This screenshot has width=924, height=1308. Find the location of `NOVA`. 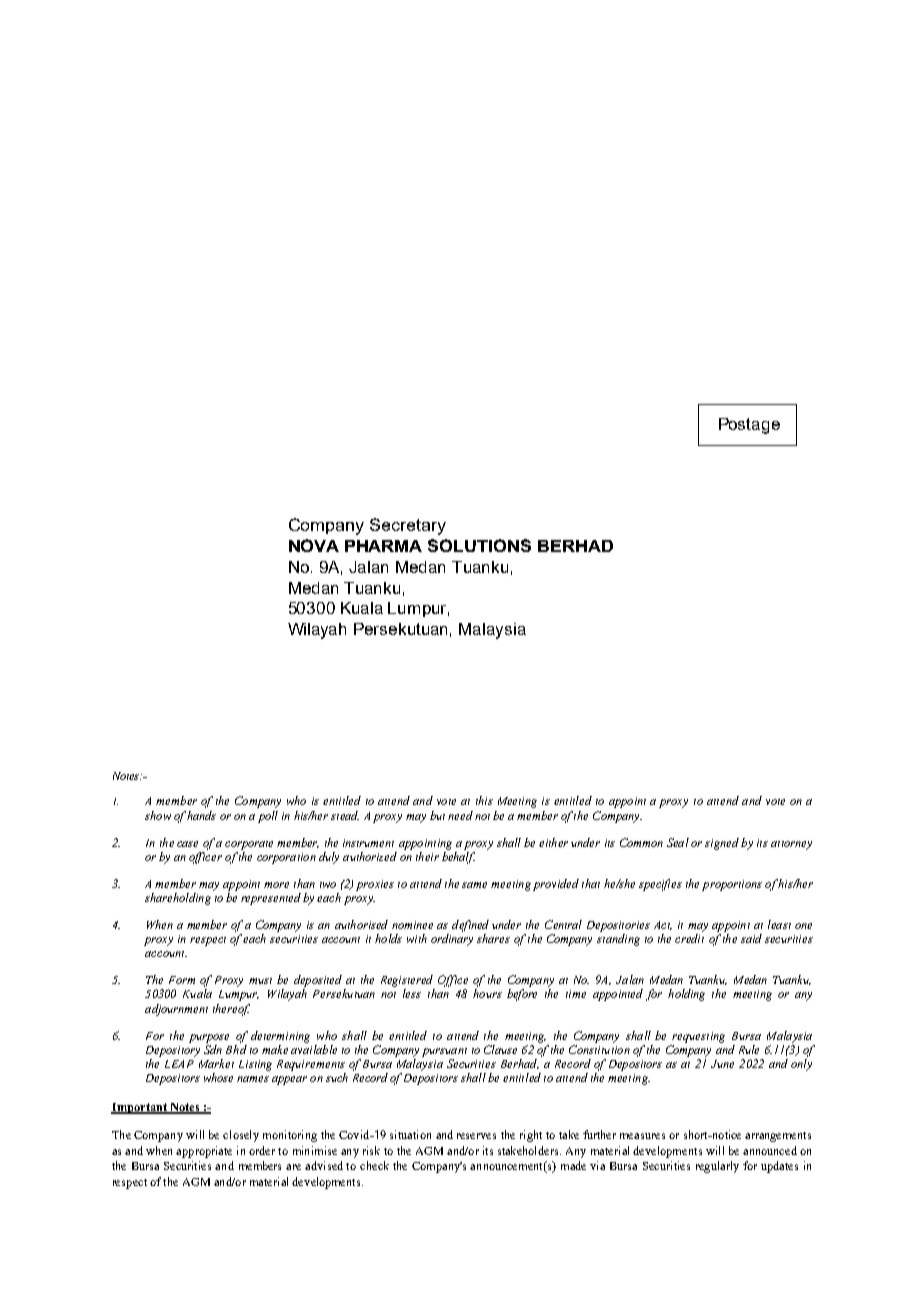

NOVA is located at coordinates (314, 545).
